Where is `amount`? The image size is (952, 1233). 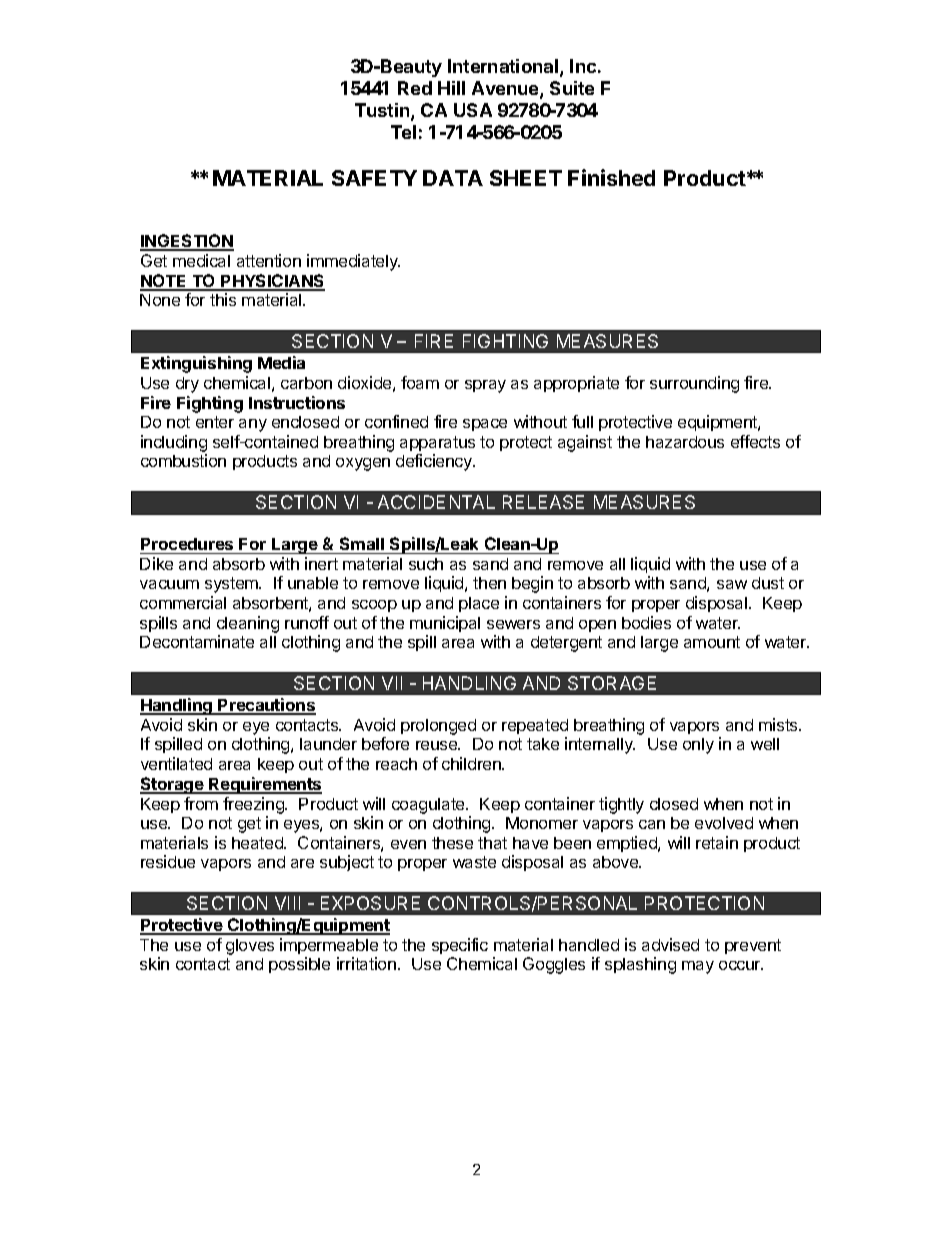 amount is located at coordinates (712, 642).
